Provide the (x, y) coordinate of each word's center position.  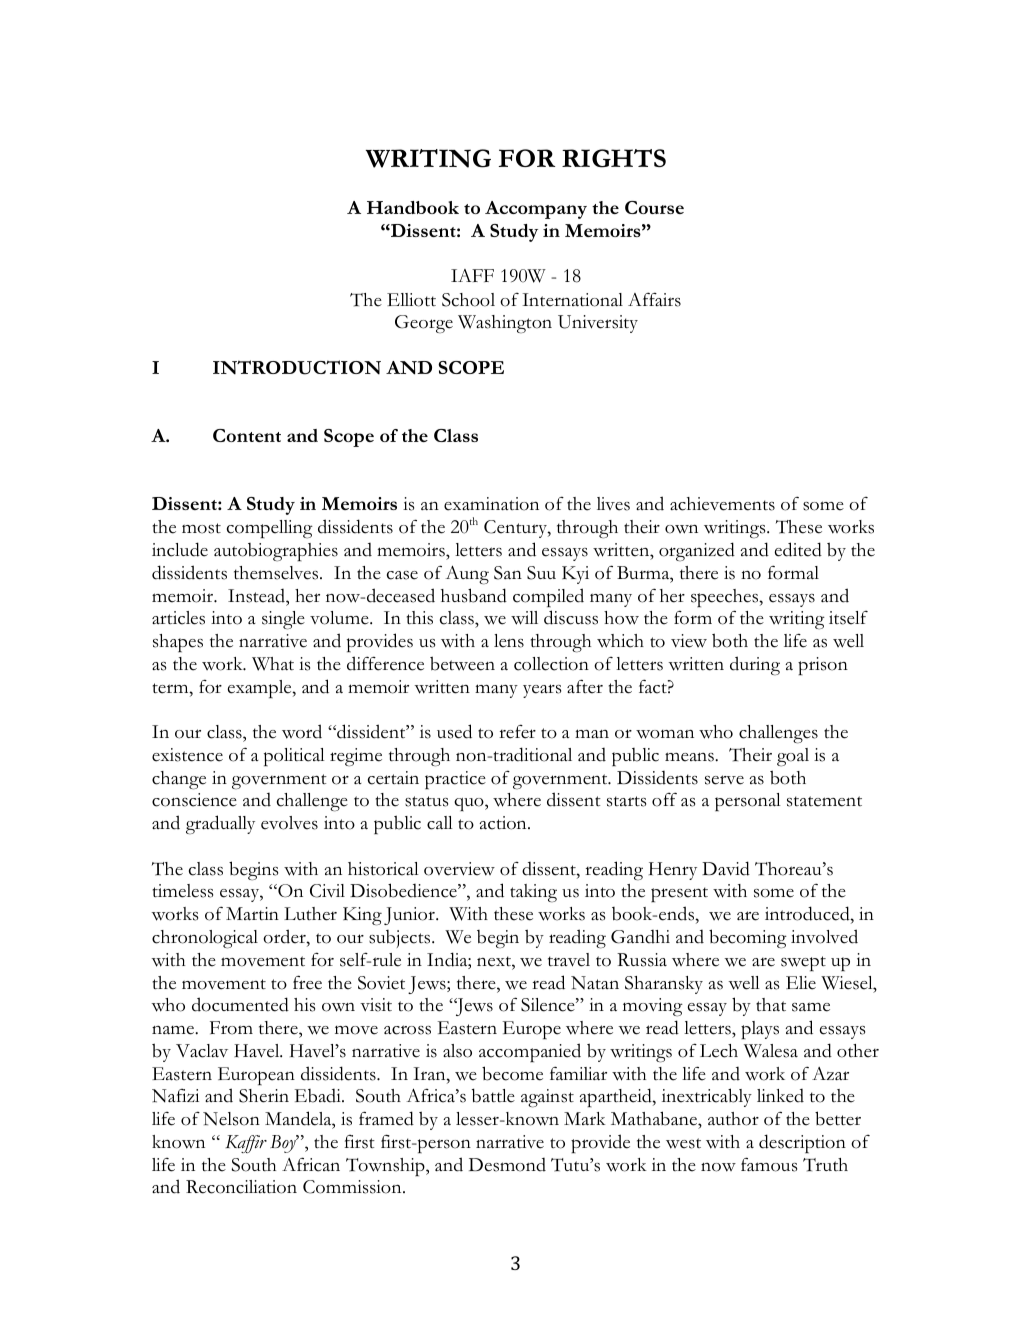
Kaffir (246, 1144)
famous (769, 1164)
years (542, 691)
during (755, 665)
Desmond (507, 1165)
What (273, 664)
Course (654, 207)
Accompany (536, 210)
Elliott (411, 300)
